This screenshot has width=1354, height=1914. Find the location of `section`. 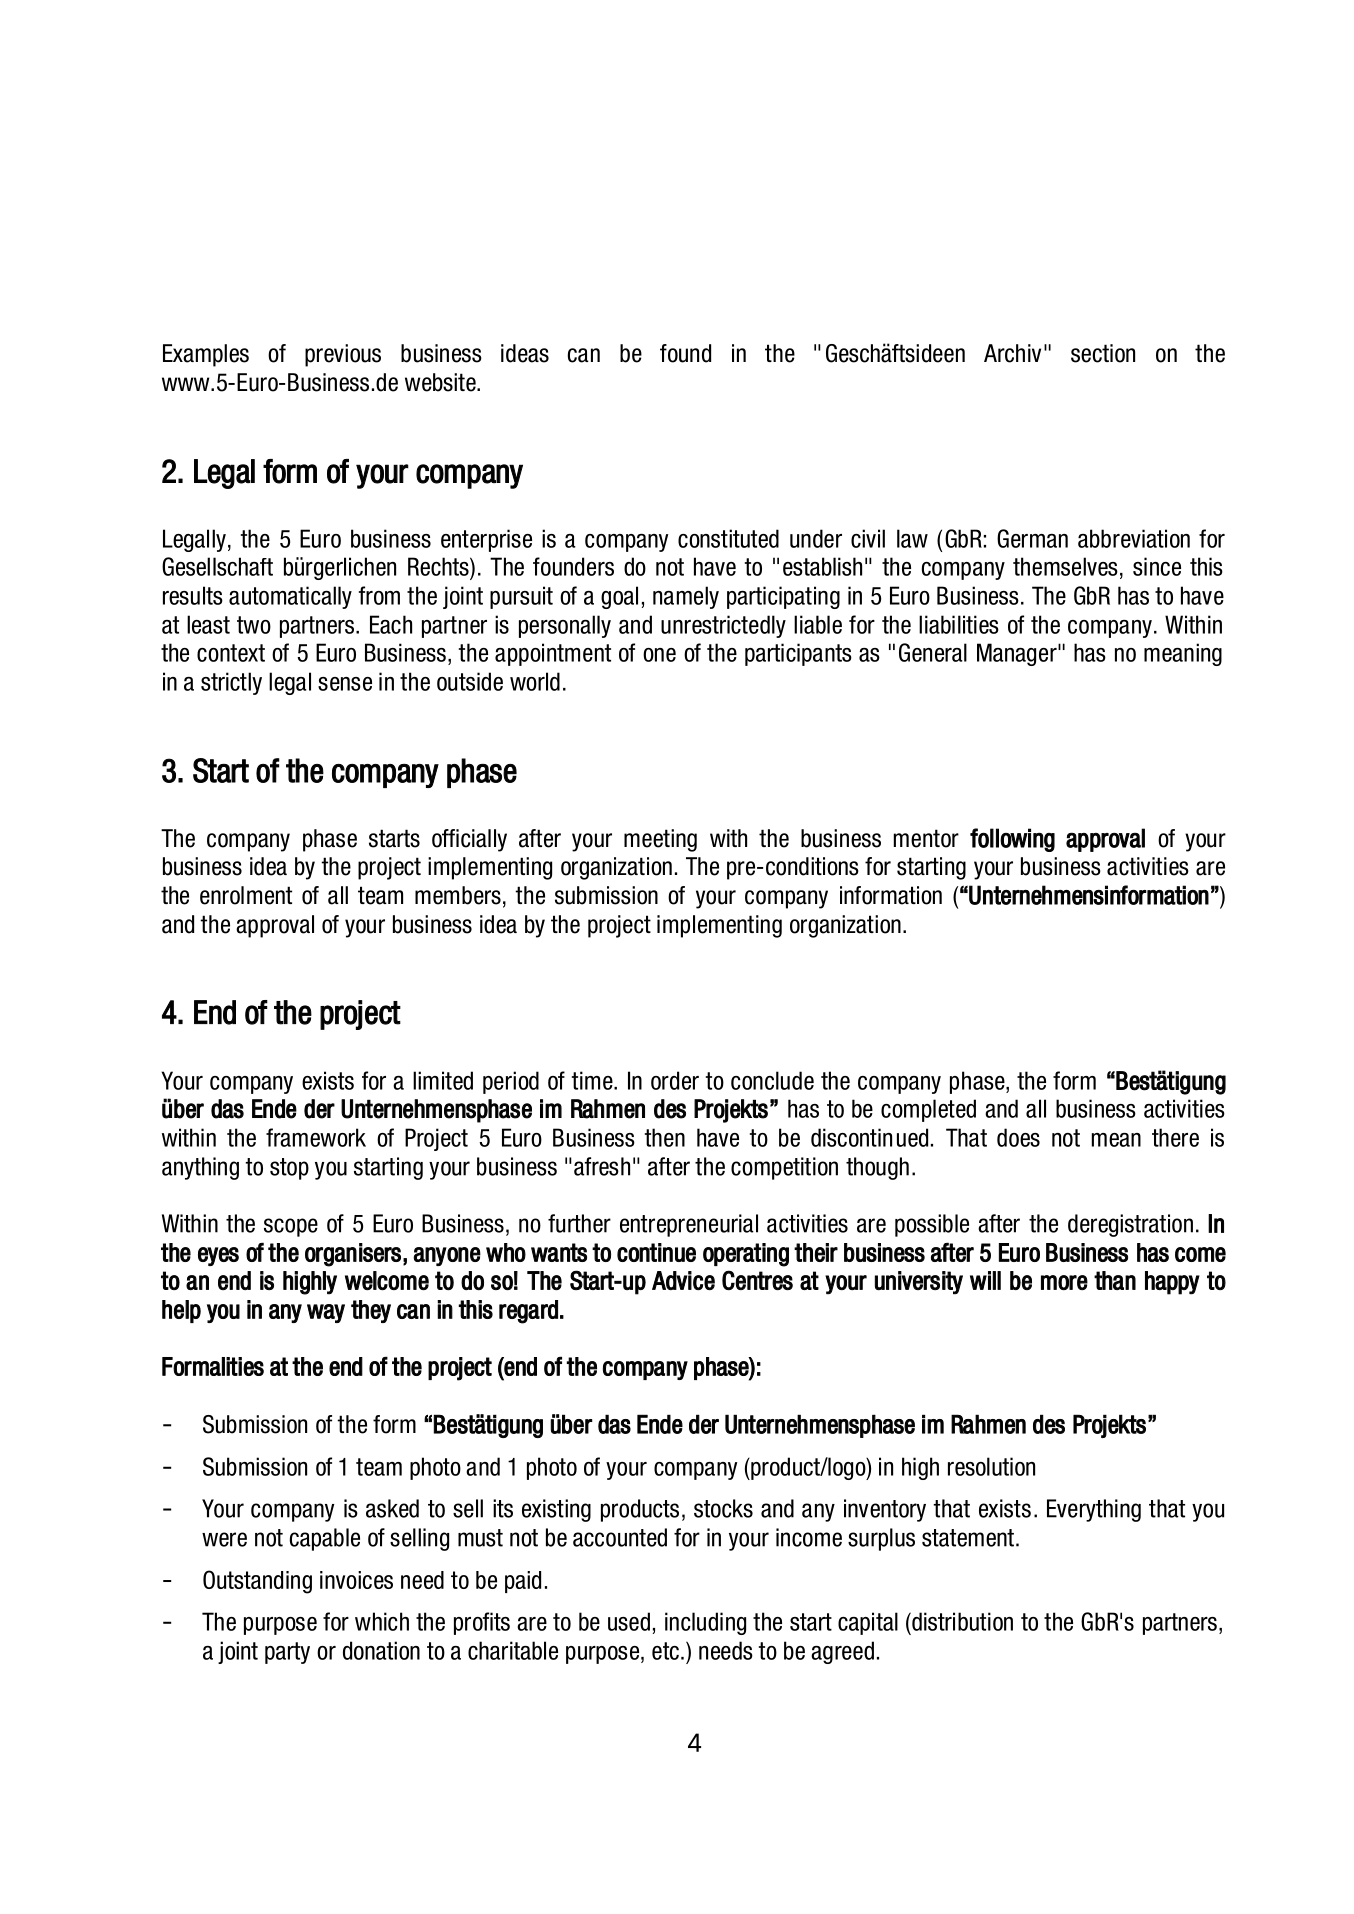

section is located at coordinates (1103, 353).
